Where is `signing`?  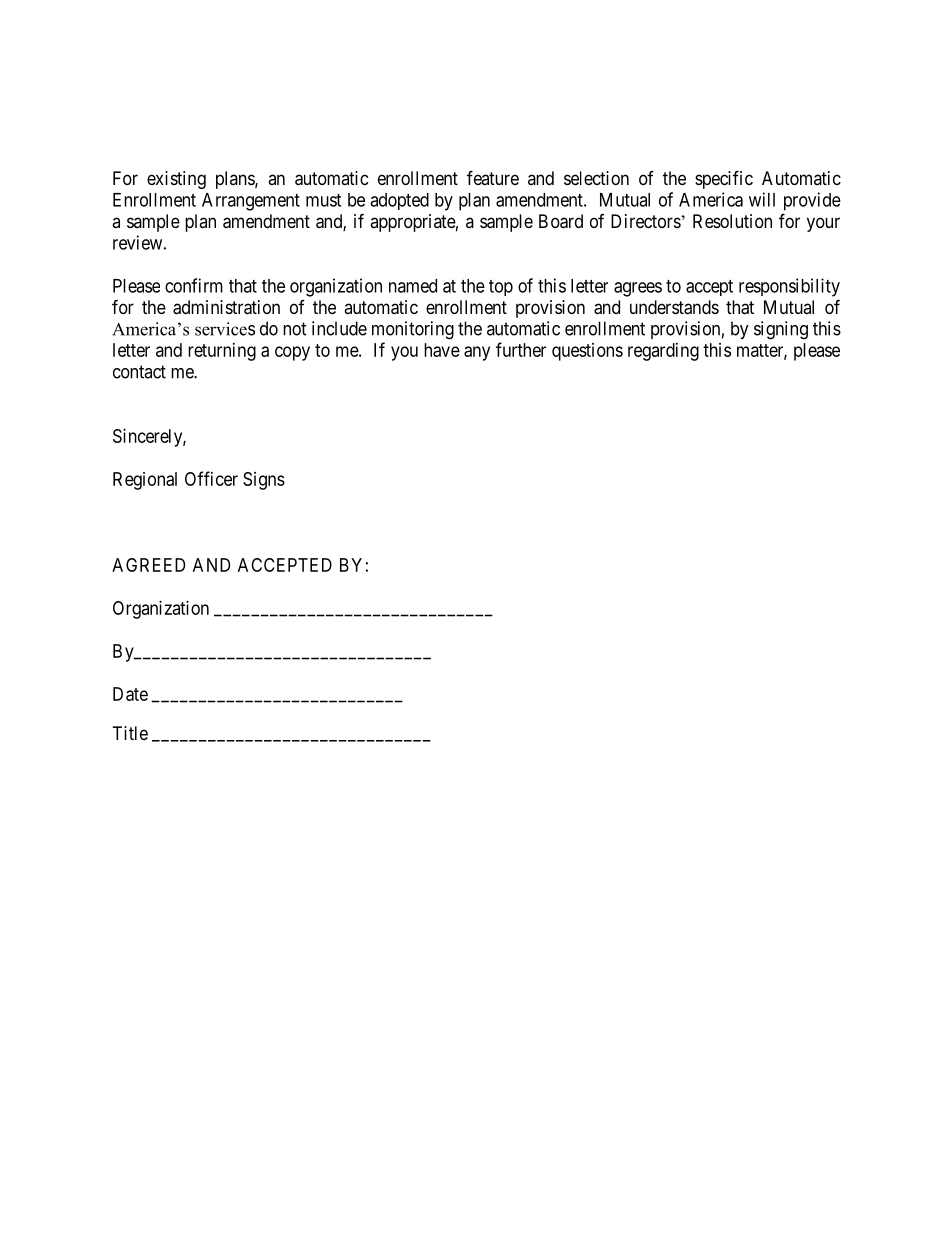 signing is located at coordinates (781, 330).
